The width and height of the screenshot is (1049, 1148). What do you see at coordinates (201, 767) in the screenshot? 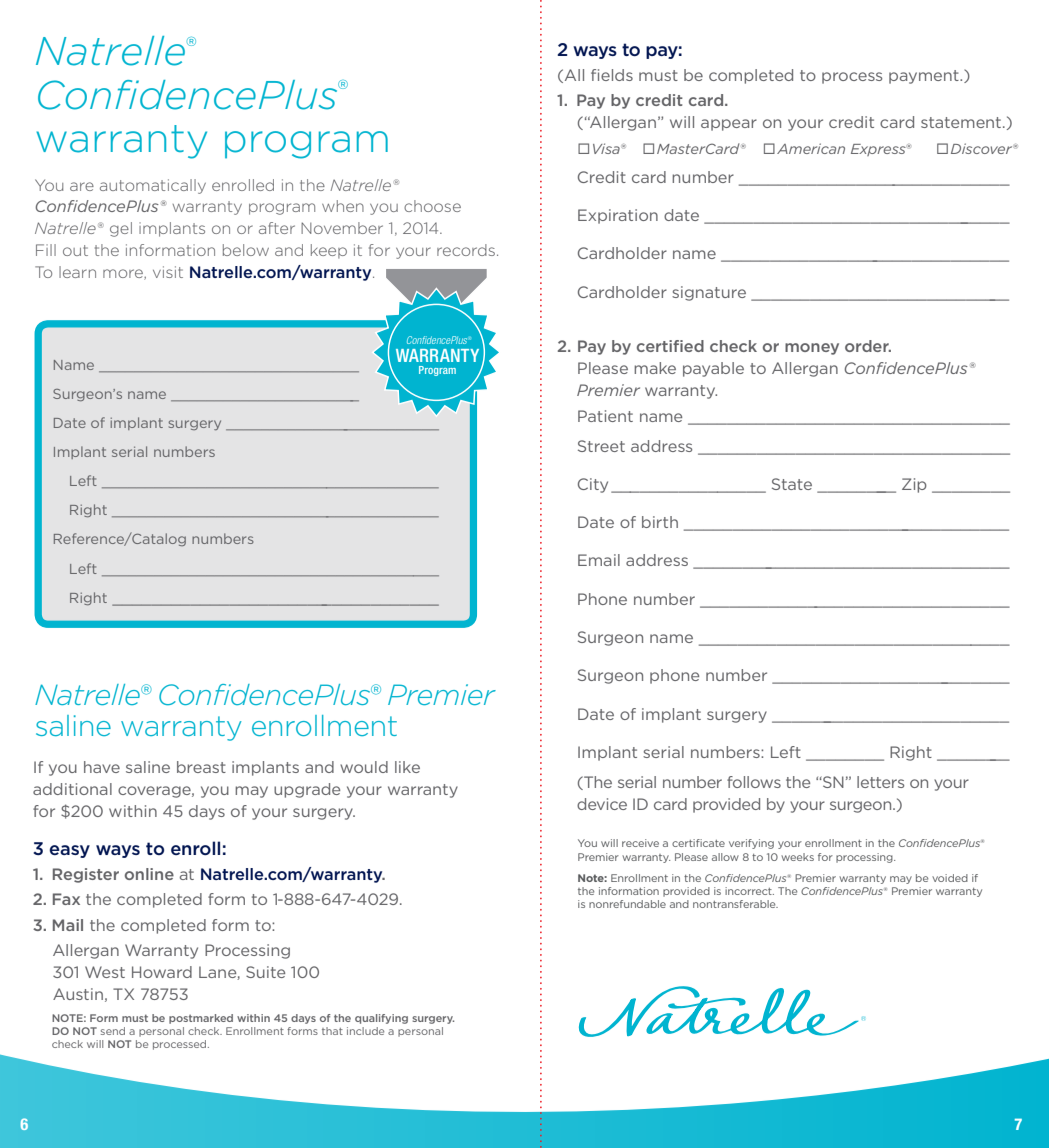
I see `breast` at bounding box center [201, 767].
